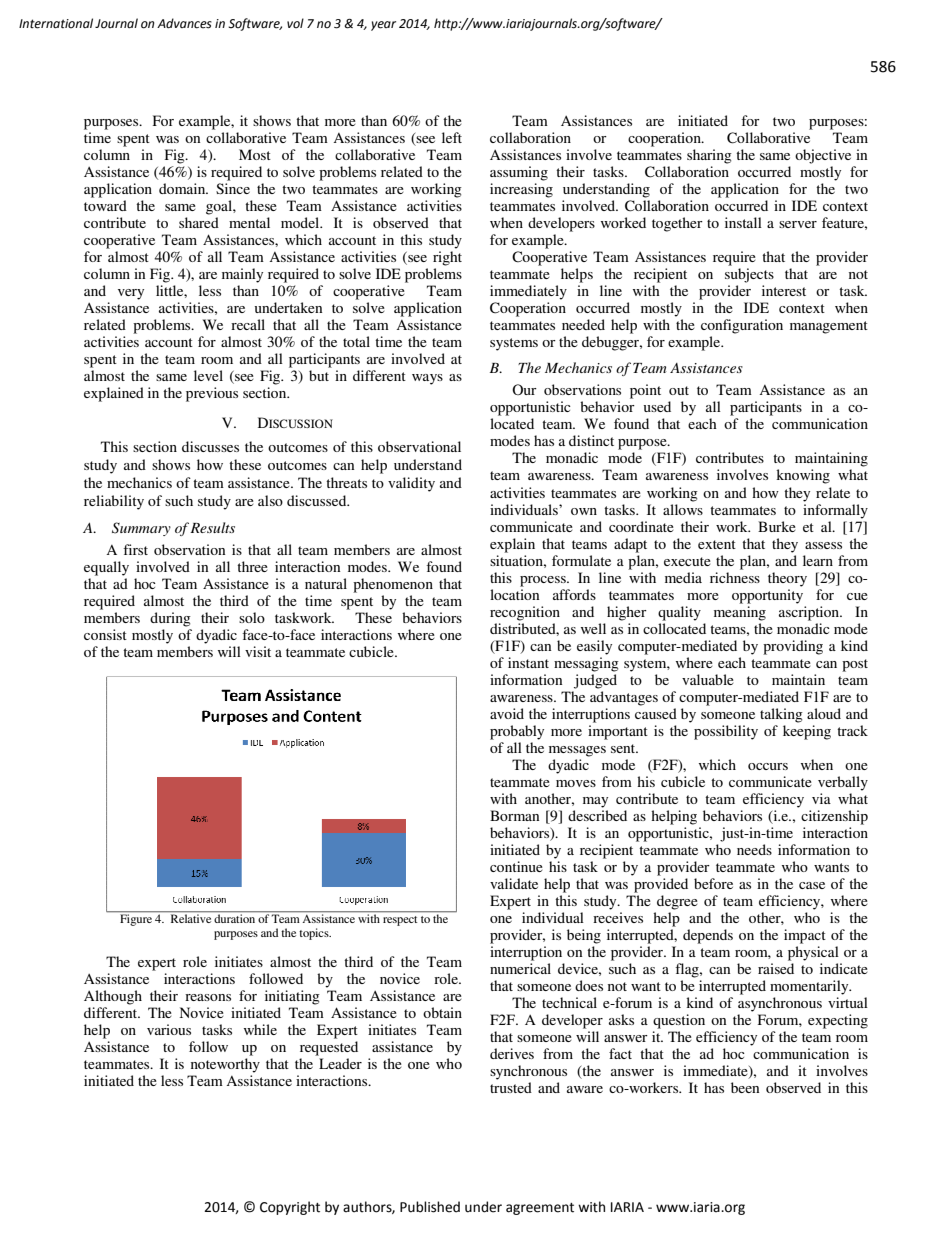 Image resolution: width=952 pixels, height=1233 pixels. I want to click on recognition, so click(525, 613).
